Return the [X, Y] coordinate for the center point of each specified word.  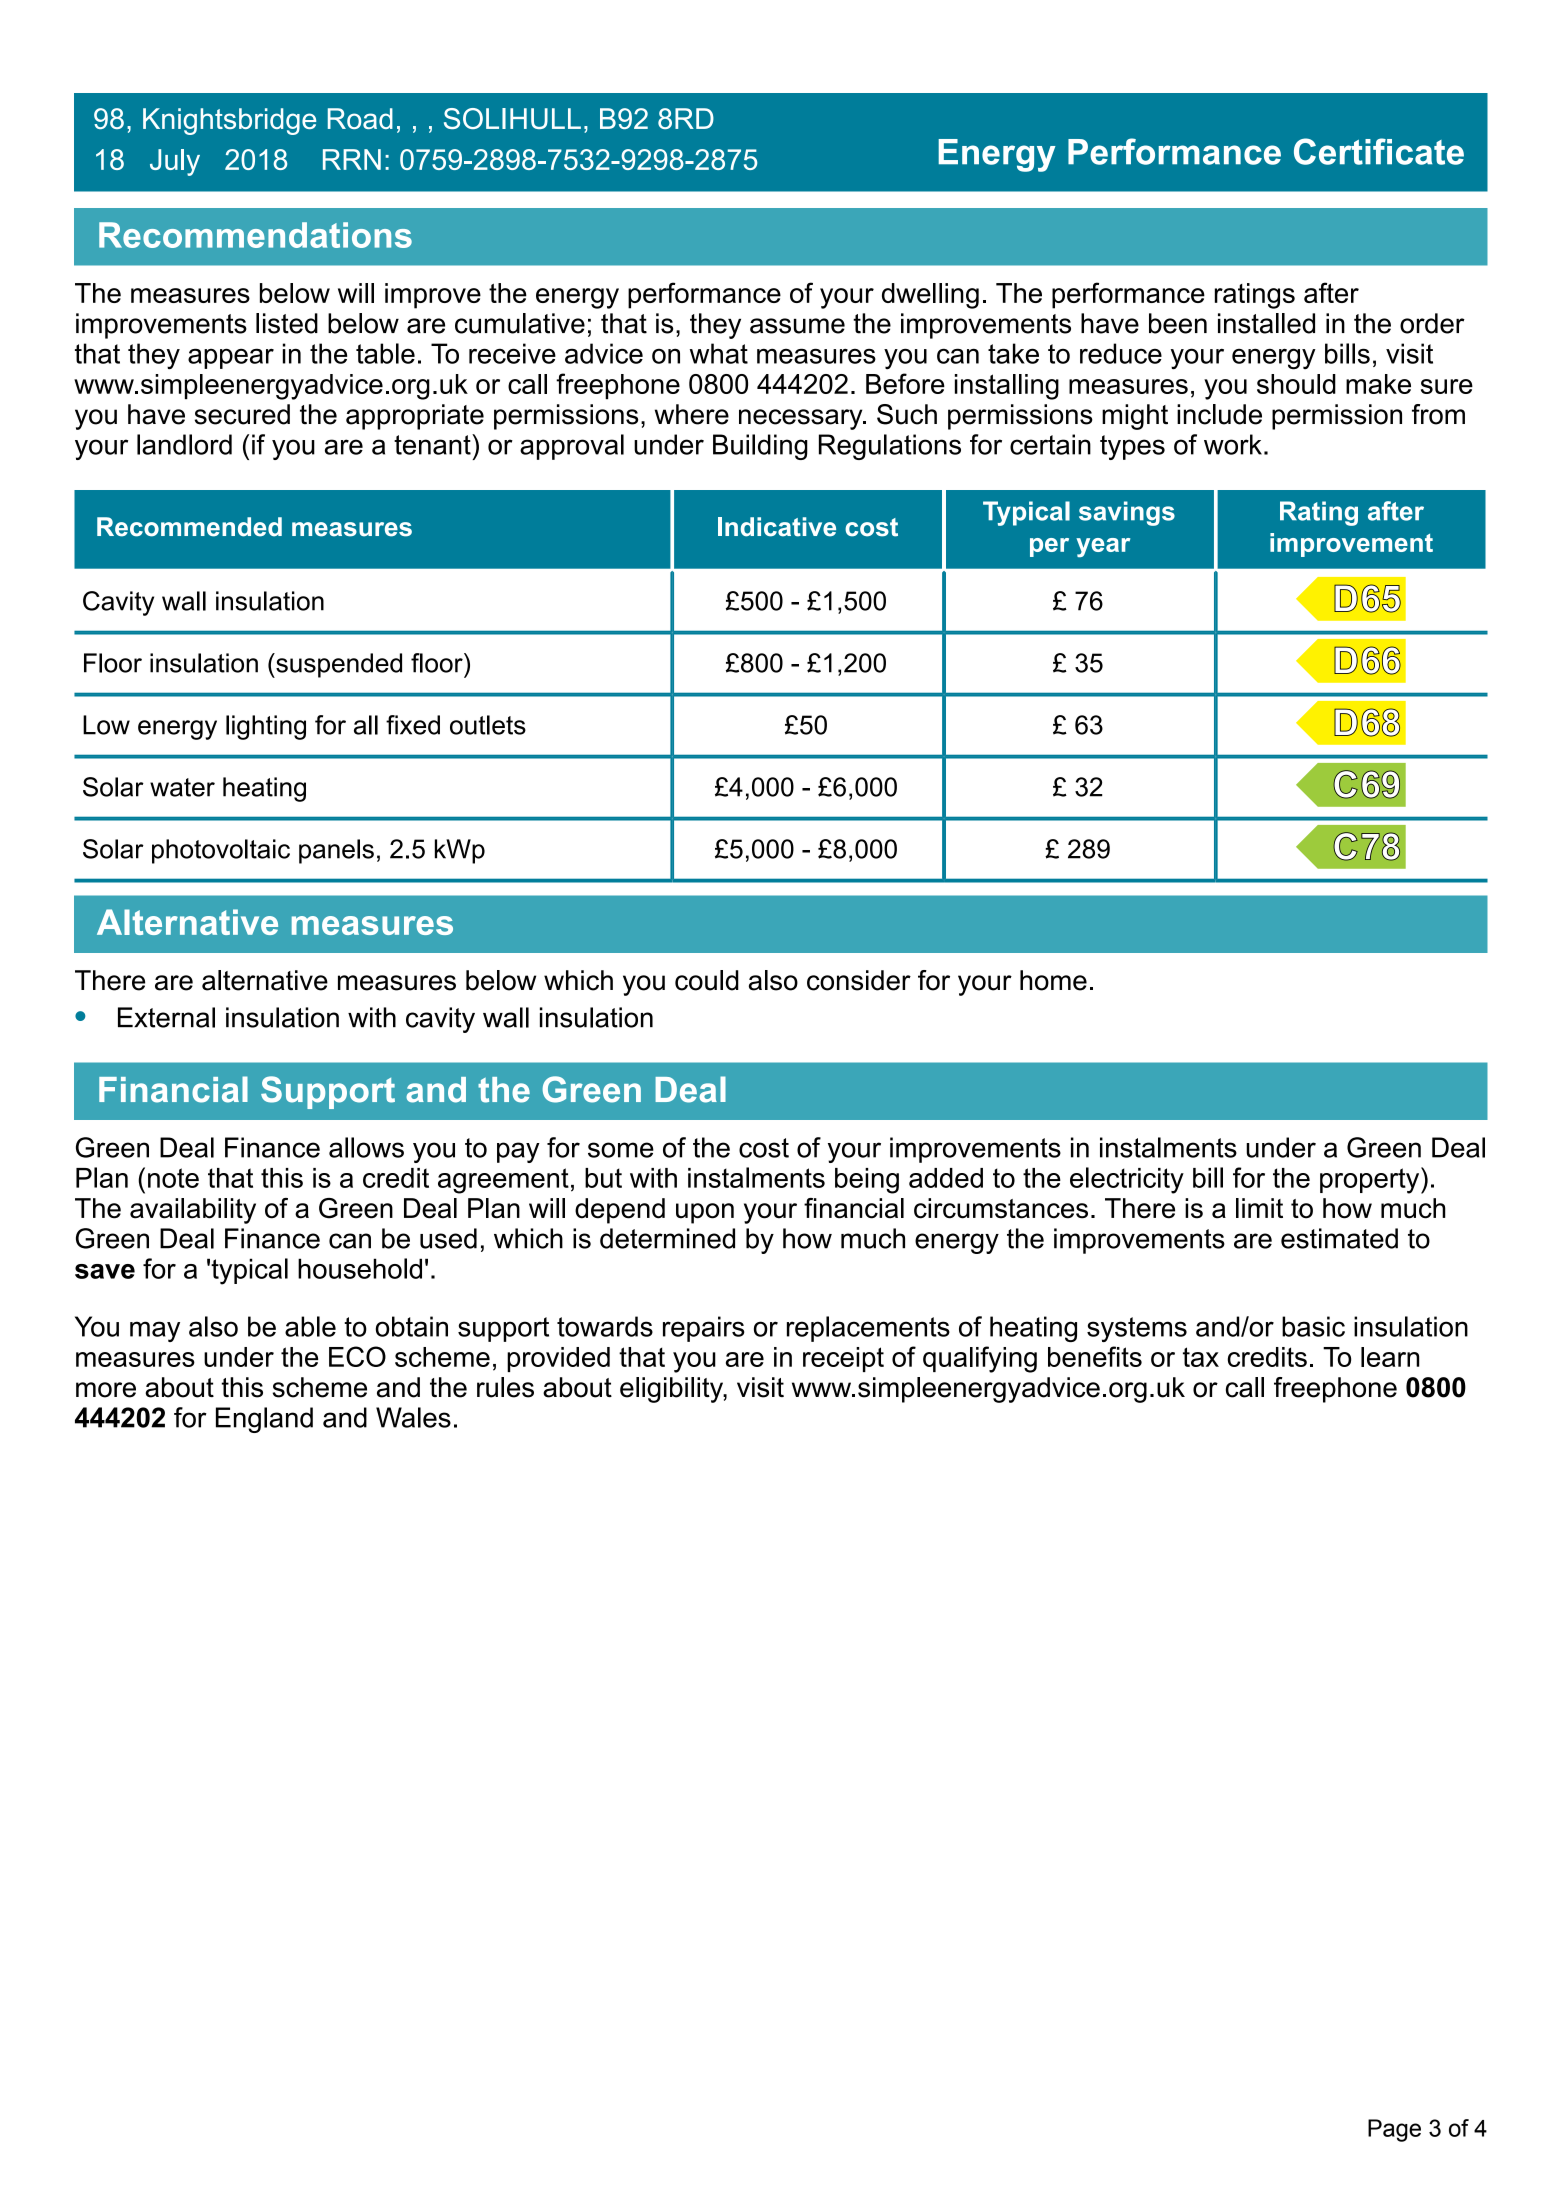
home [1053, 980]
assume [797, 326]
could [707, 980]
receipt [843, 1359]
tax [1201, 1357]
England [264, 1420]
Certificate [1379, 151]
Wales [413, 1417]
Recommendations [255, 235]
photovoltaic [221, 851]
